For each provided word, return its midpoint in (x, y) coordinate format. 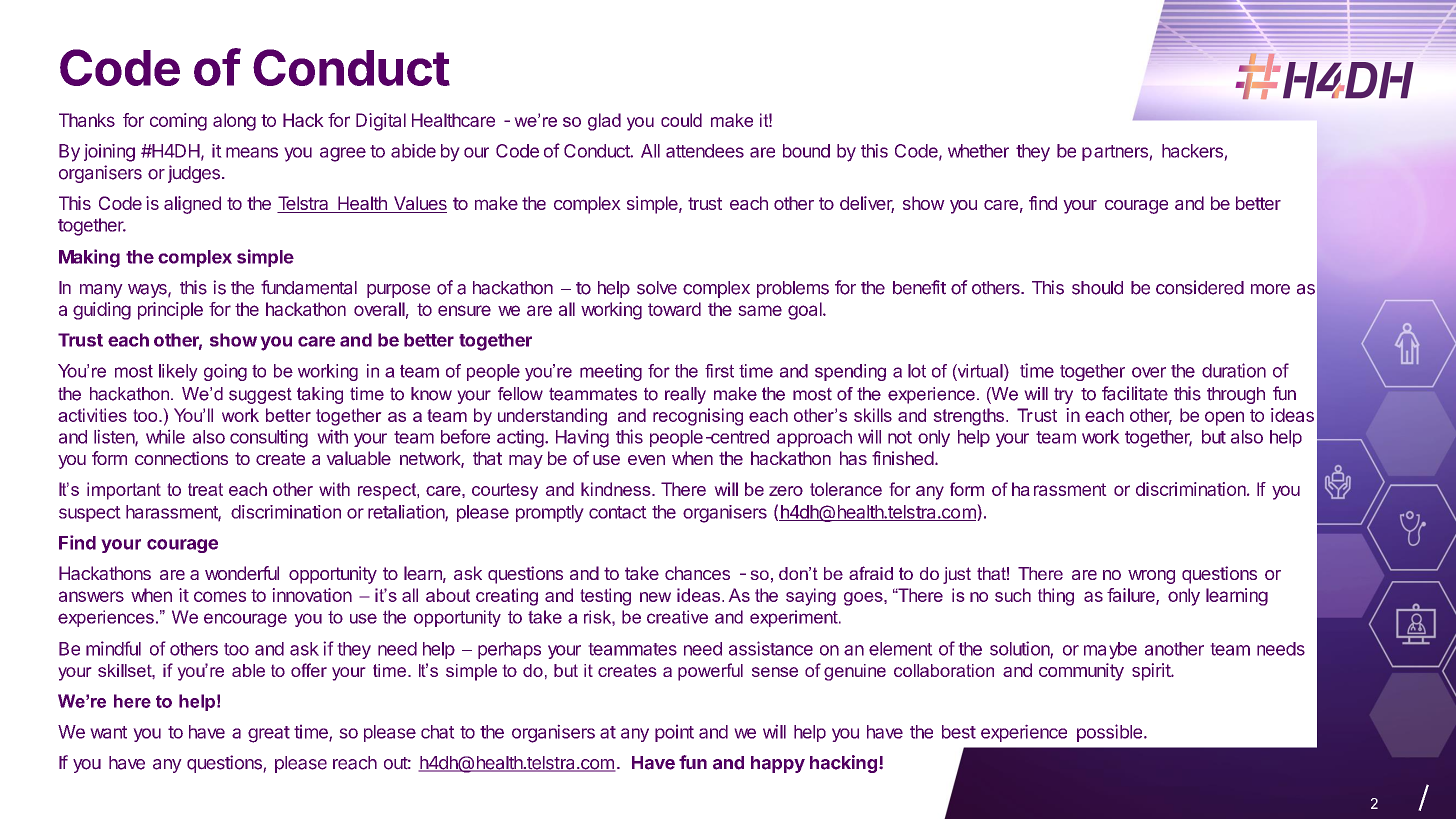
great (269, 734)
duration (1234, 370)
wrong (1151, 577)
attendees (705, 151)
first (719, 371)
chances (697, 573)
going (225, 372)
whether (978, 151)
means (252, 152)
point (674, 733)
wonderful (242, 573)
